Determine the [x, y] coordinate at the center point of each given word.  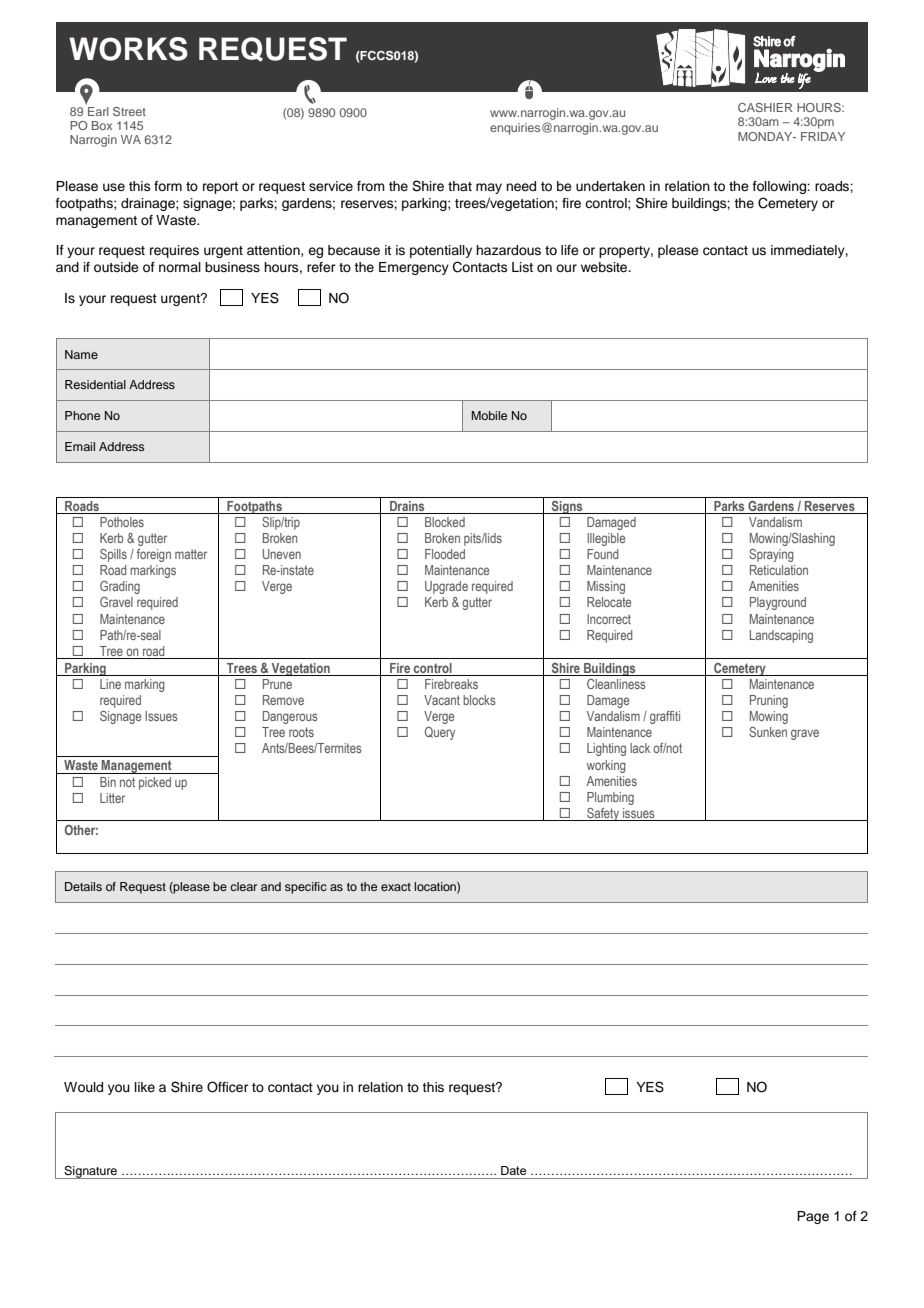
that [460, 186]
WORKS [128, 49]
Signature [91, 1172]
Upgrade [446, 587]
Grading [120, 587]
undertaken [610, 186]
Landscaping [781, 636]
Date [513, 1170]
